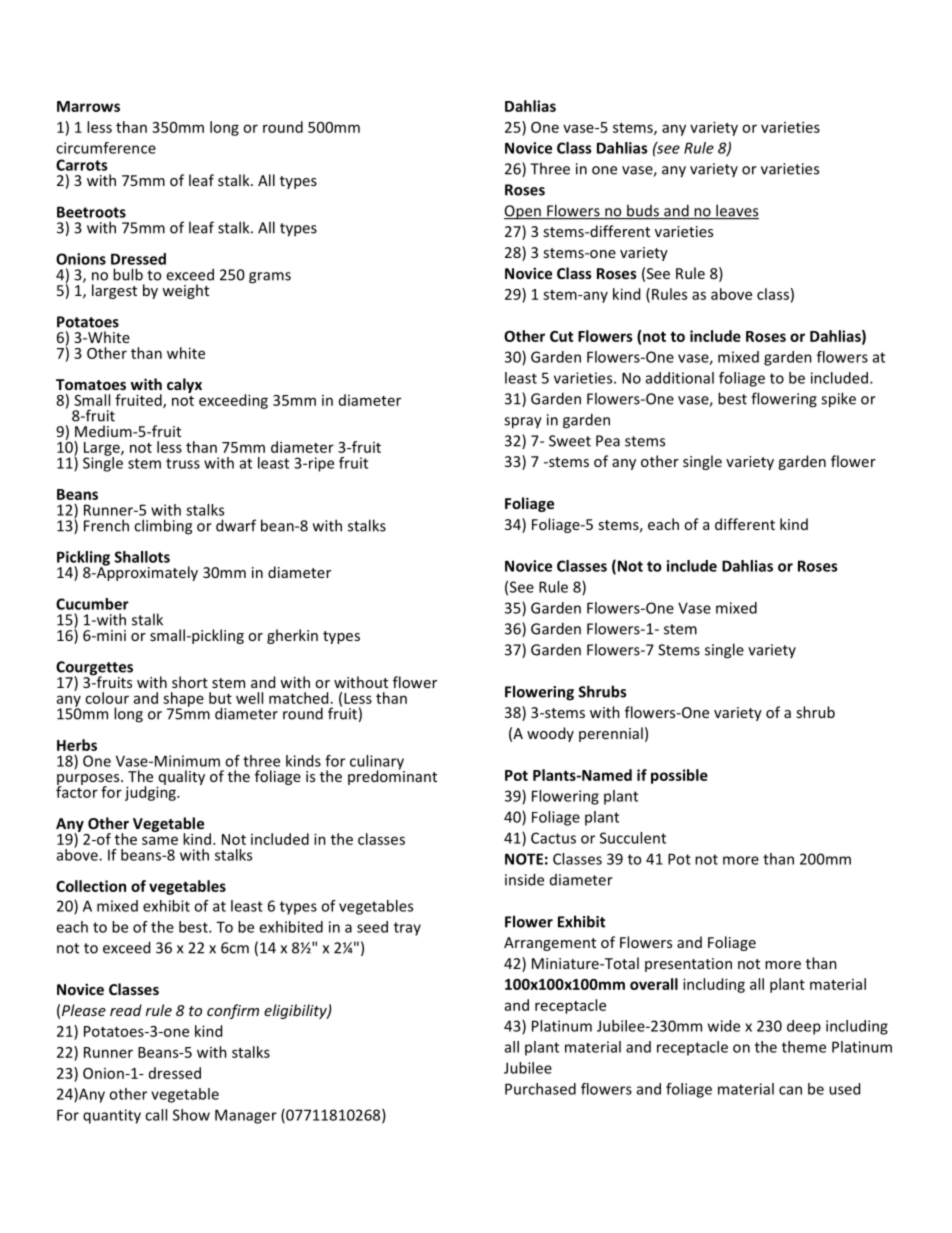  I want to click on call, so click(156, 1115).
